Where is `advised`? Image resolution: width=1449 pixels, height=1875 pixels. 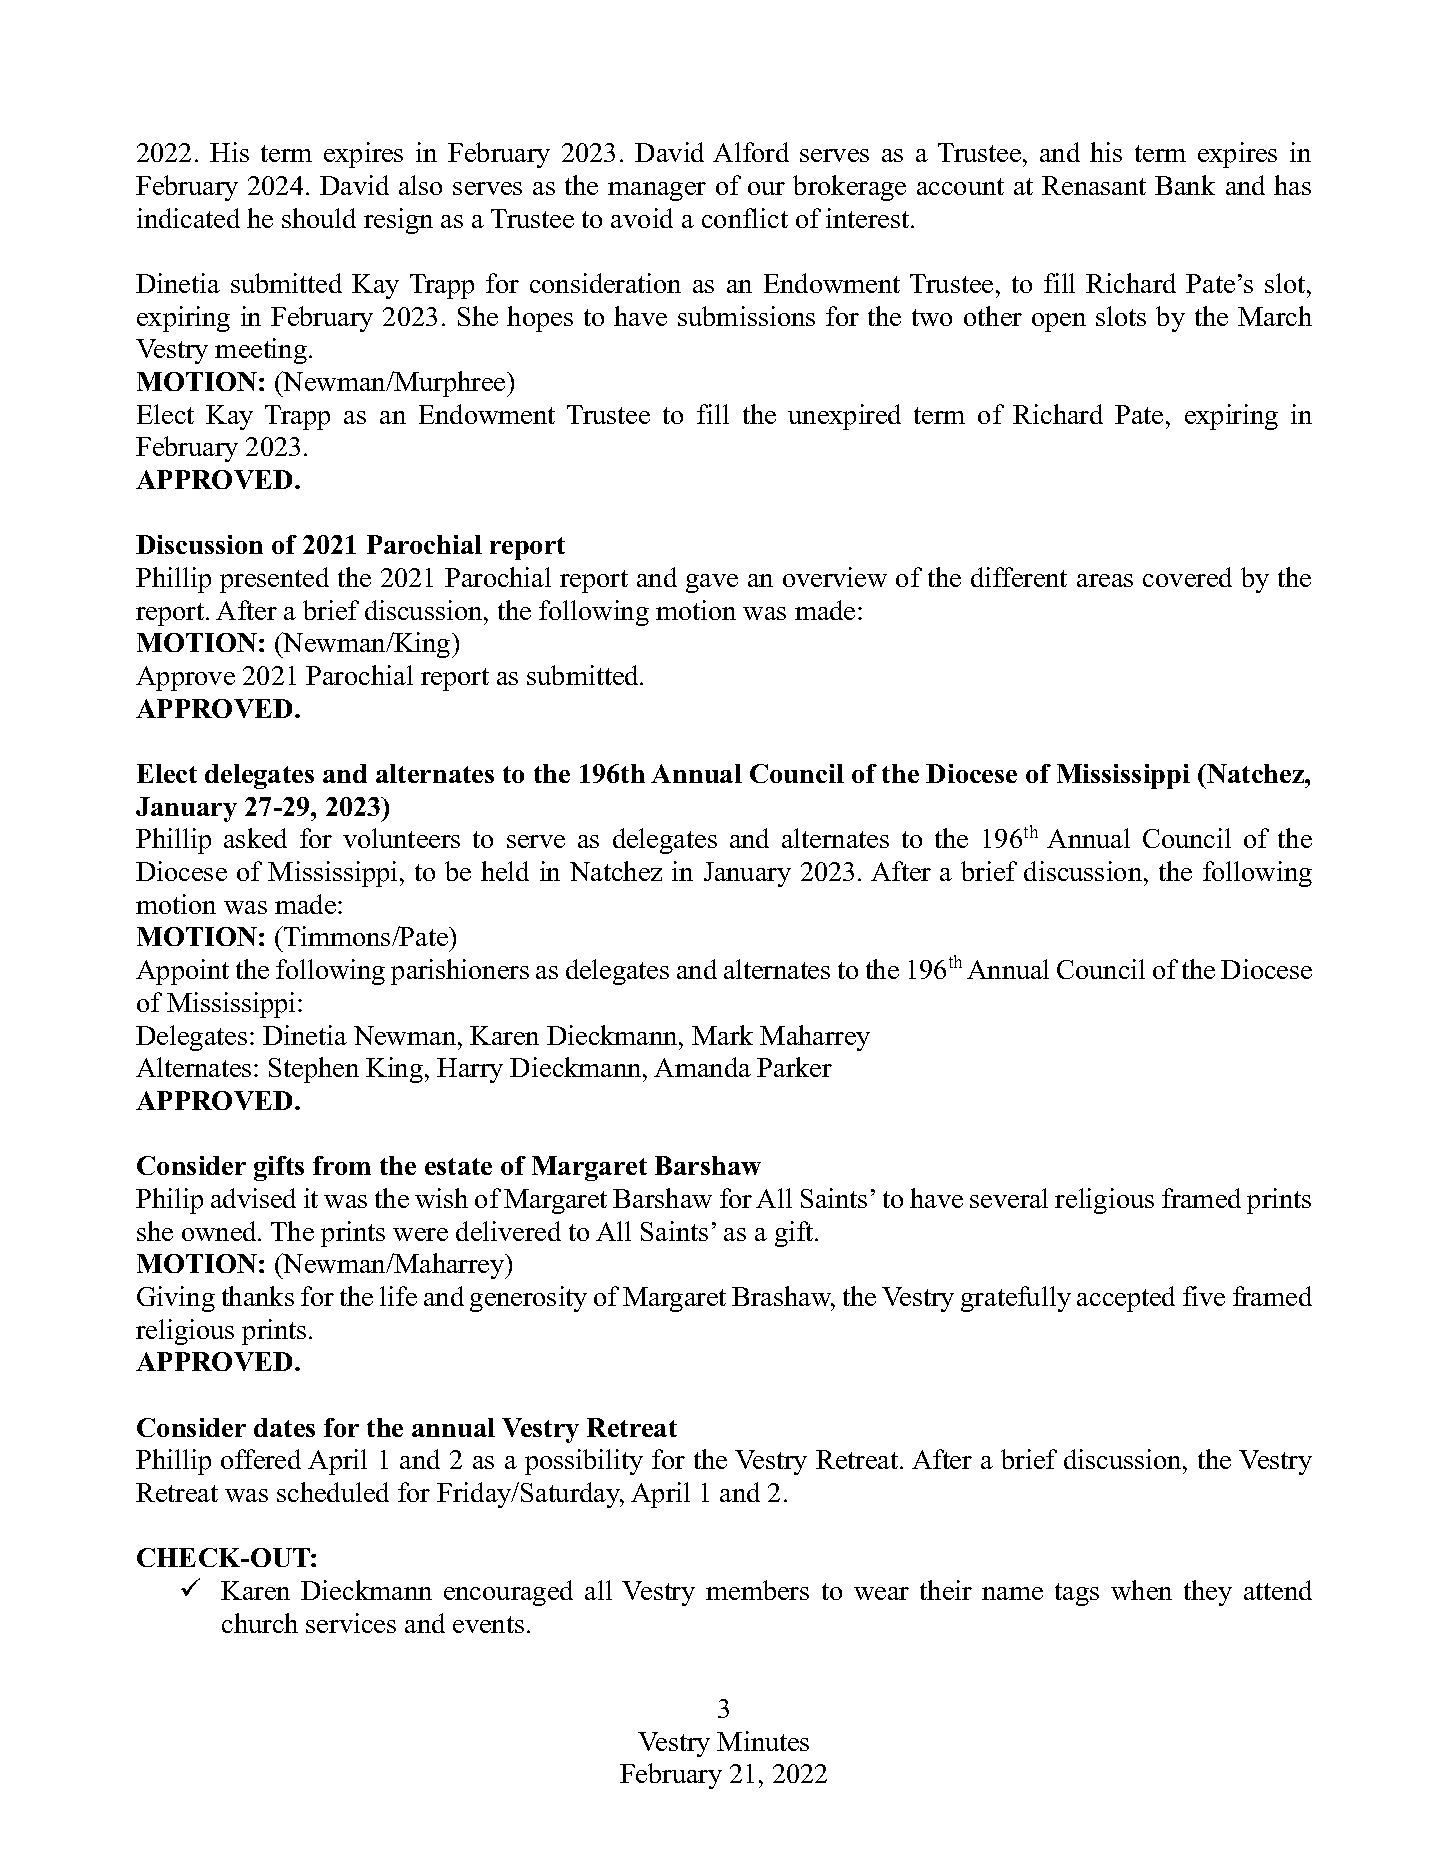 advised is located at coordinates (253, 1198).
